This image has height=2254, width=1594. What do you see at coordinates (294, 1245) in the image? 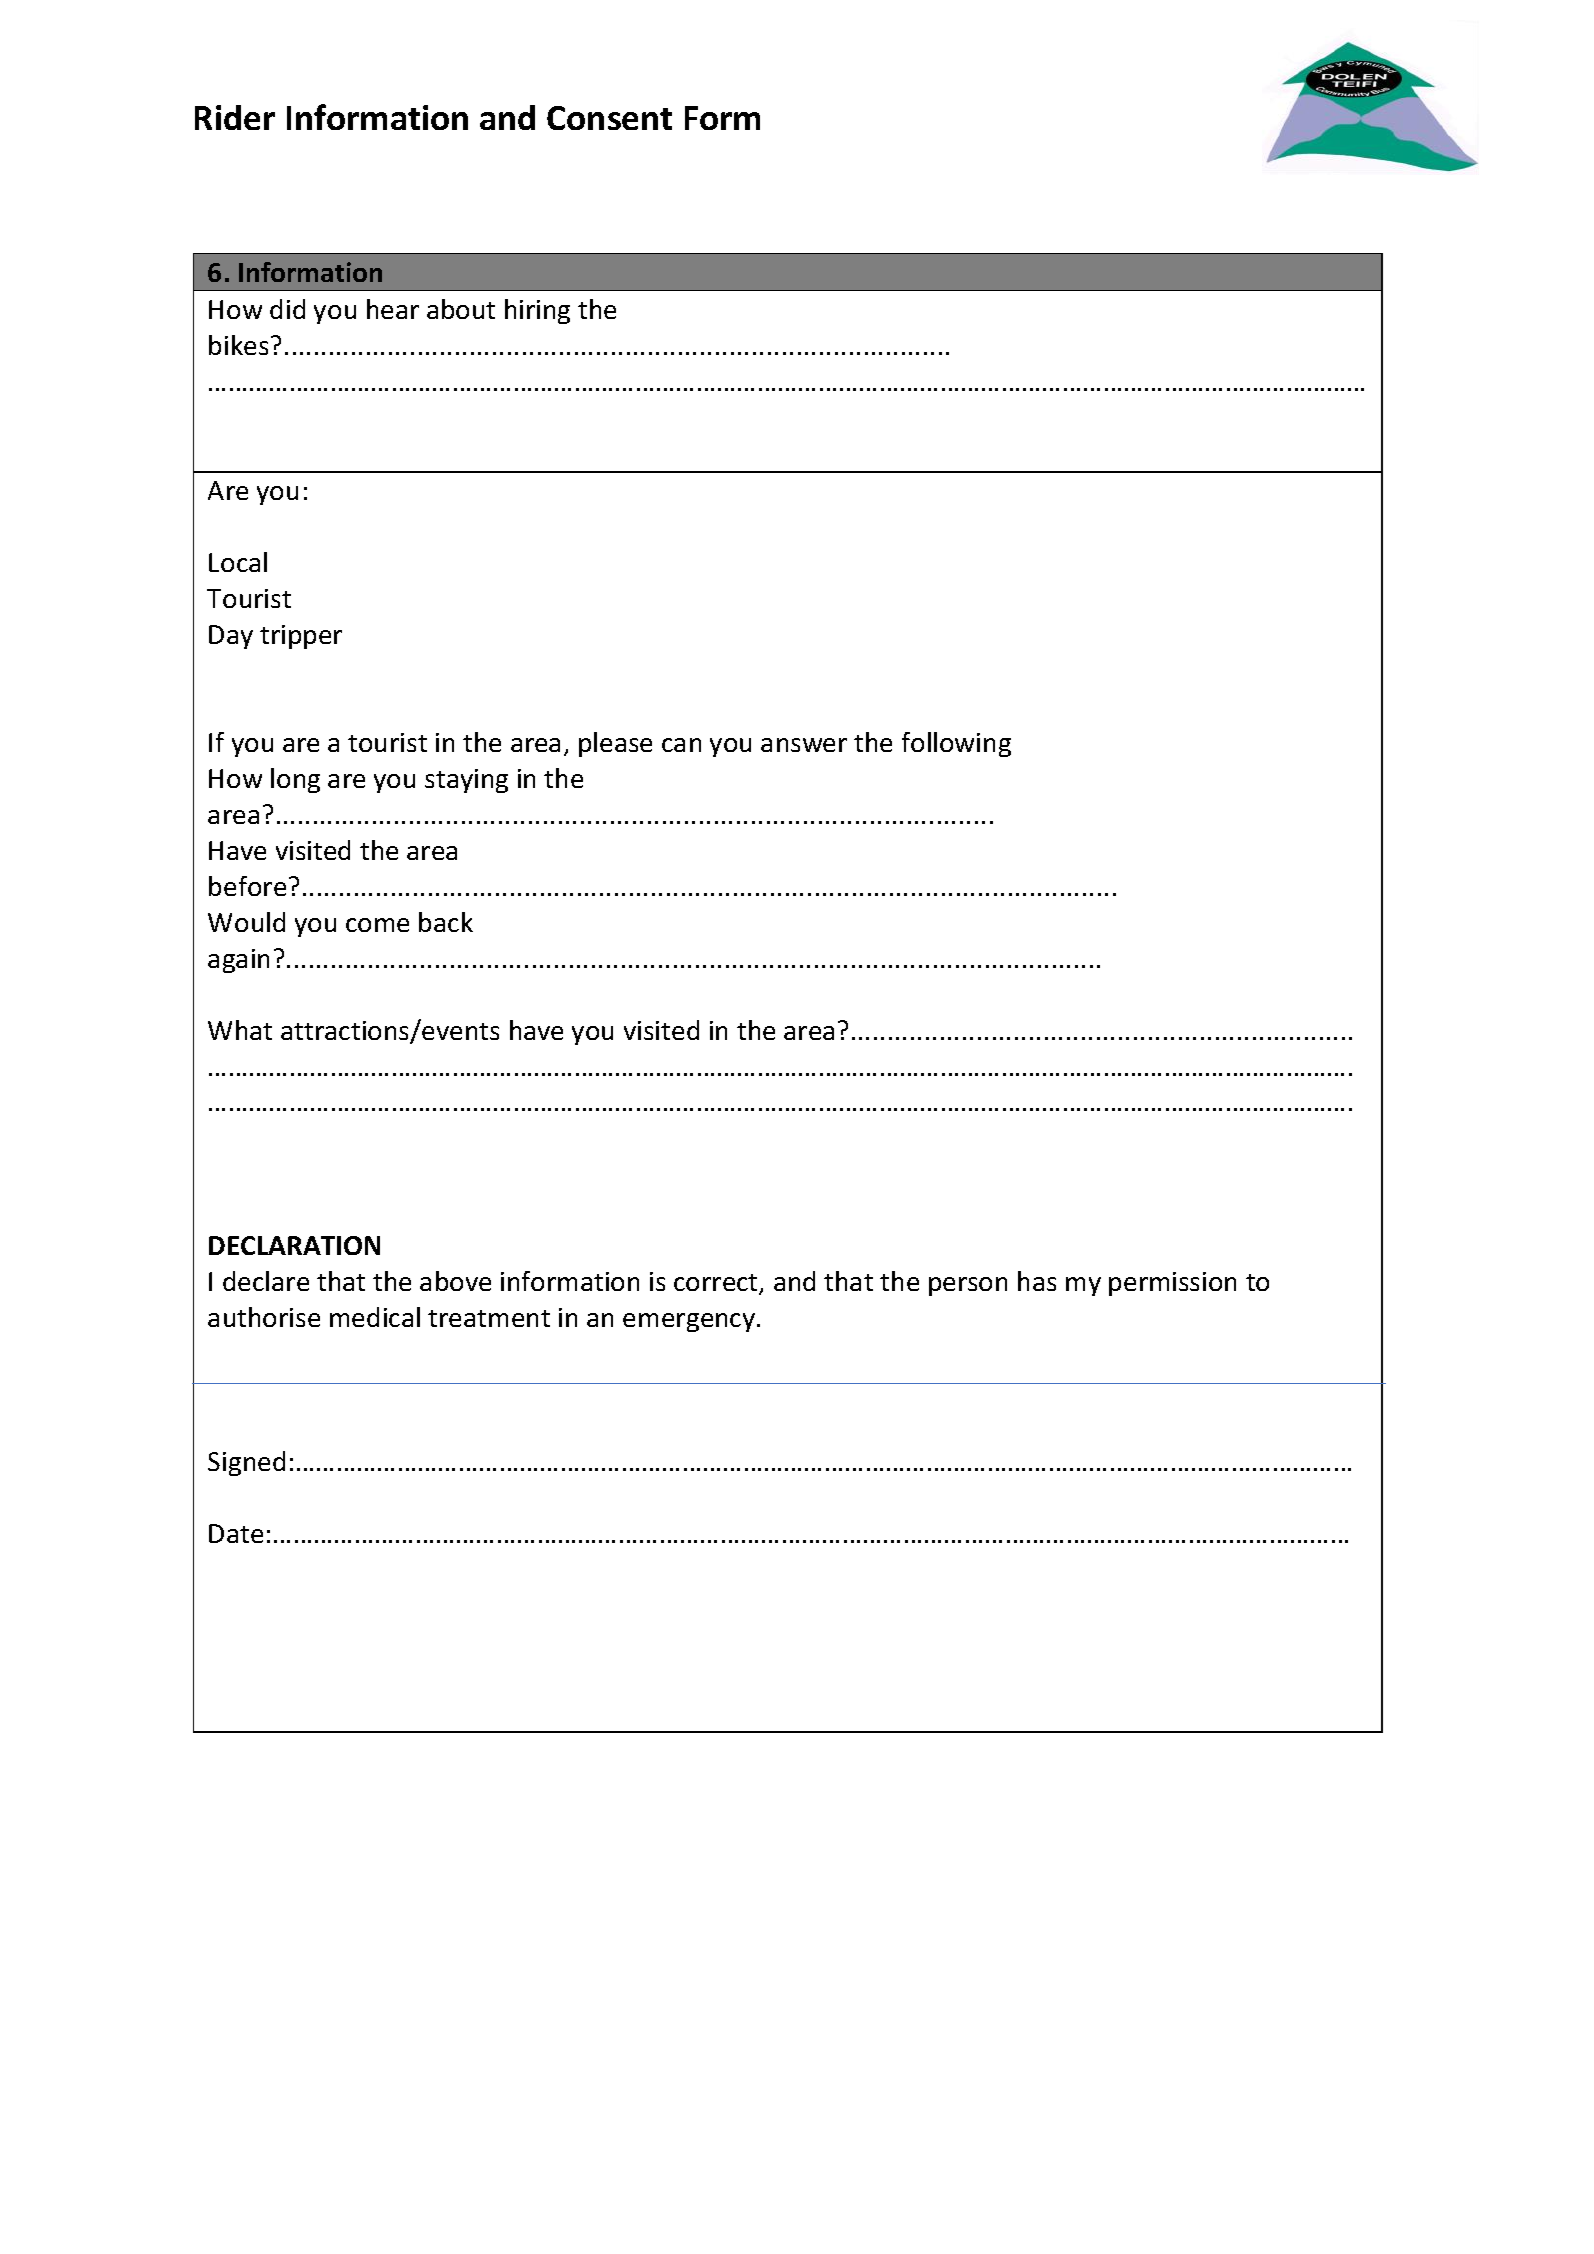
I see `DECLARATION` at bounding box center [294, 1245].
